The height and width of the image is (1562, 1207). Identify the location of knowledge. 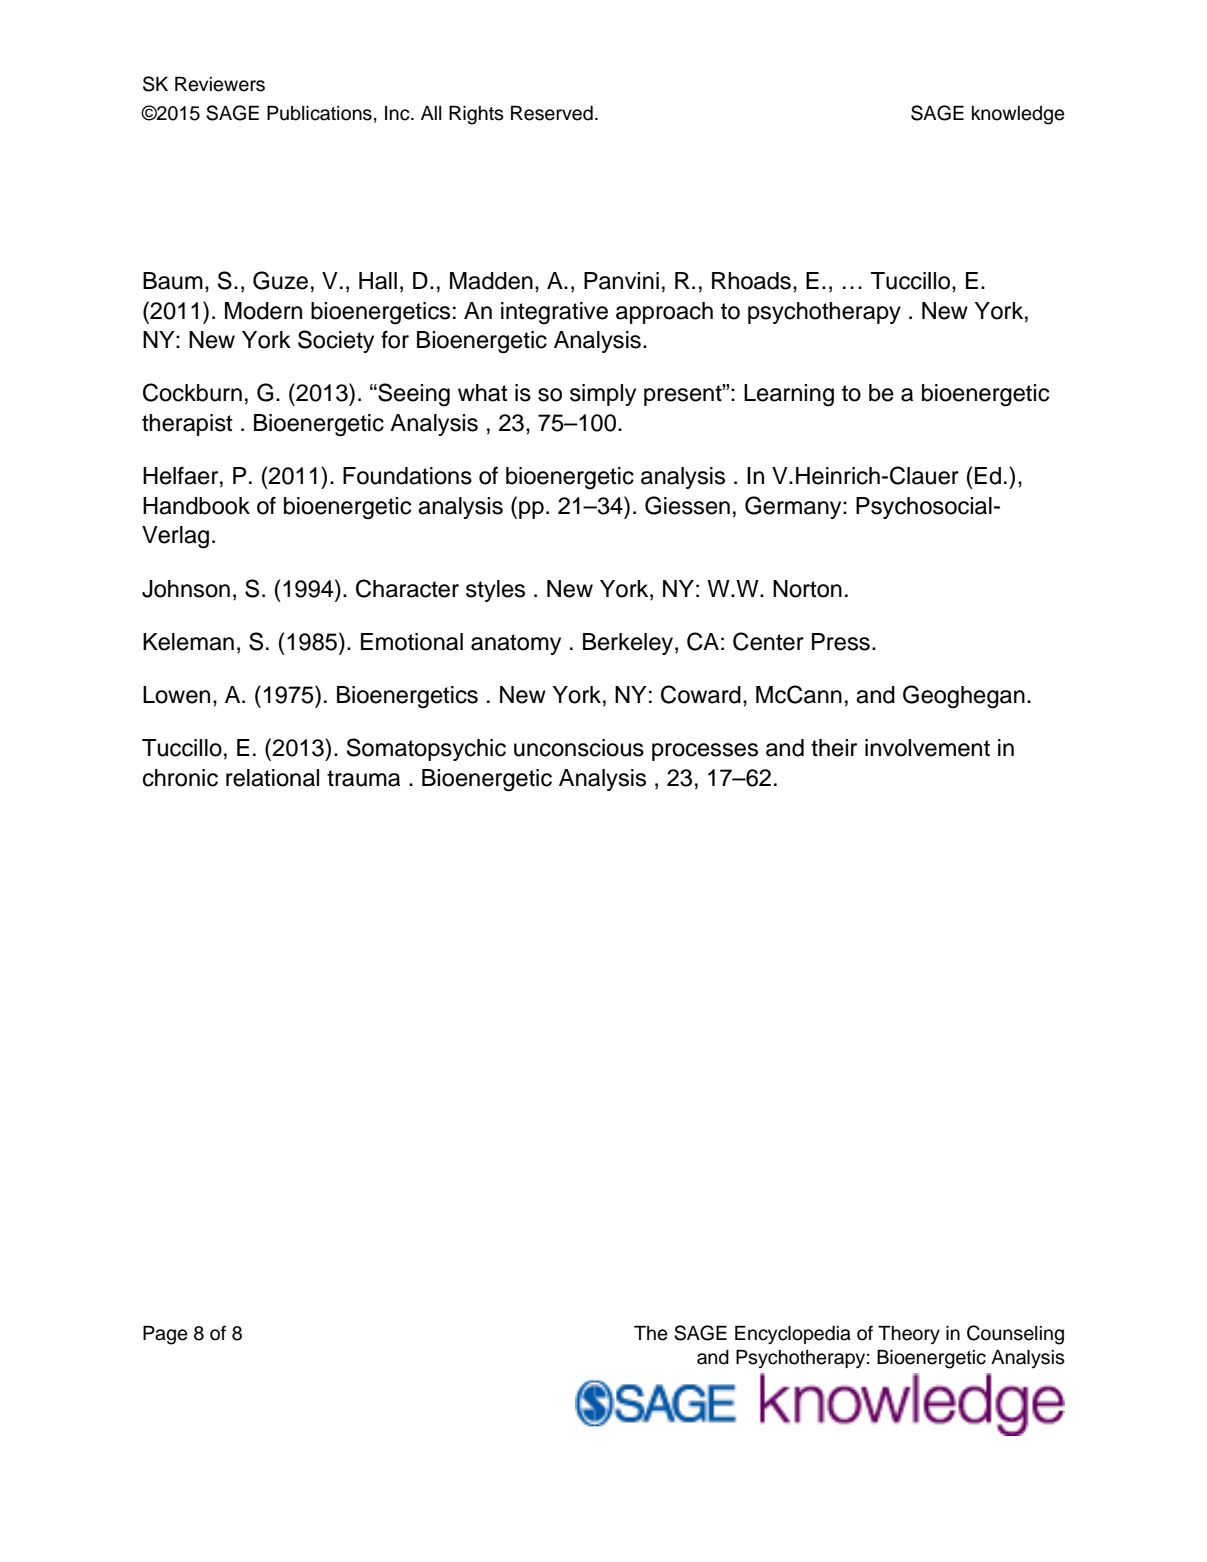
(1018, 115).
